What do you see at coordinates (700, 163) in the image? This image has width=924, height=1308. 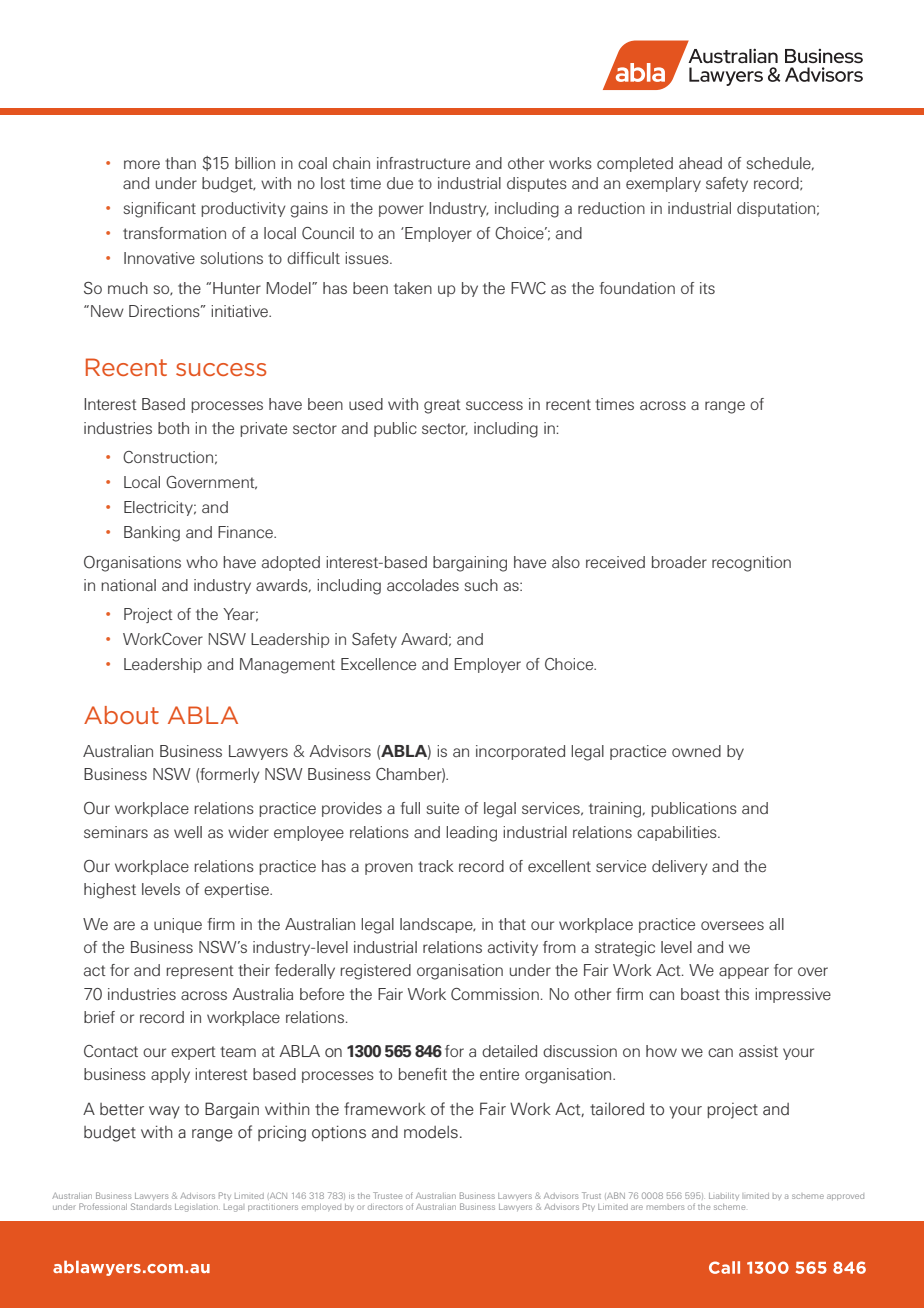 I see `ahead` at bounding box center [700, 163].
